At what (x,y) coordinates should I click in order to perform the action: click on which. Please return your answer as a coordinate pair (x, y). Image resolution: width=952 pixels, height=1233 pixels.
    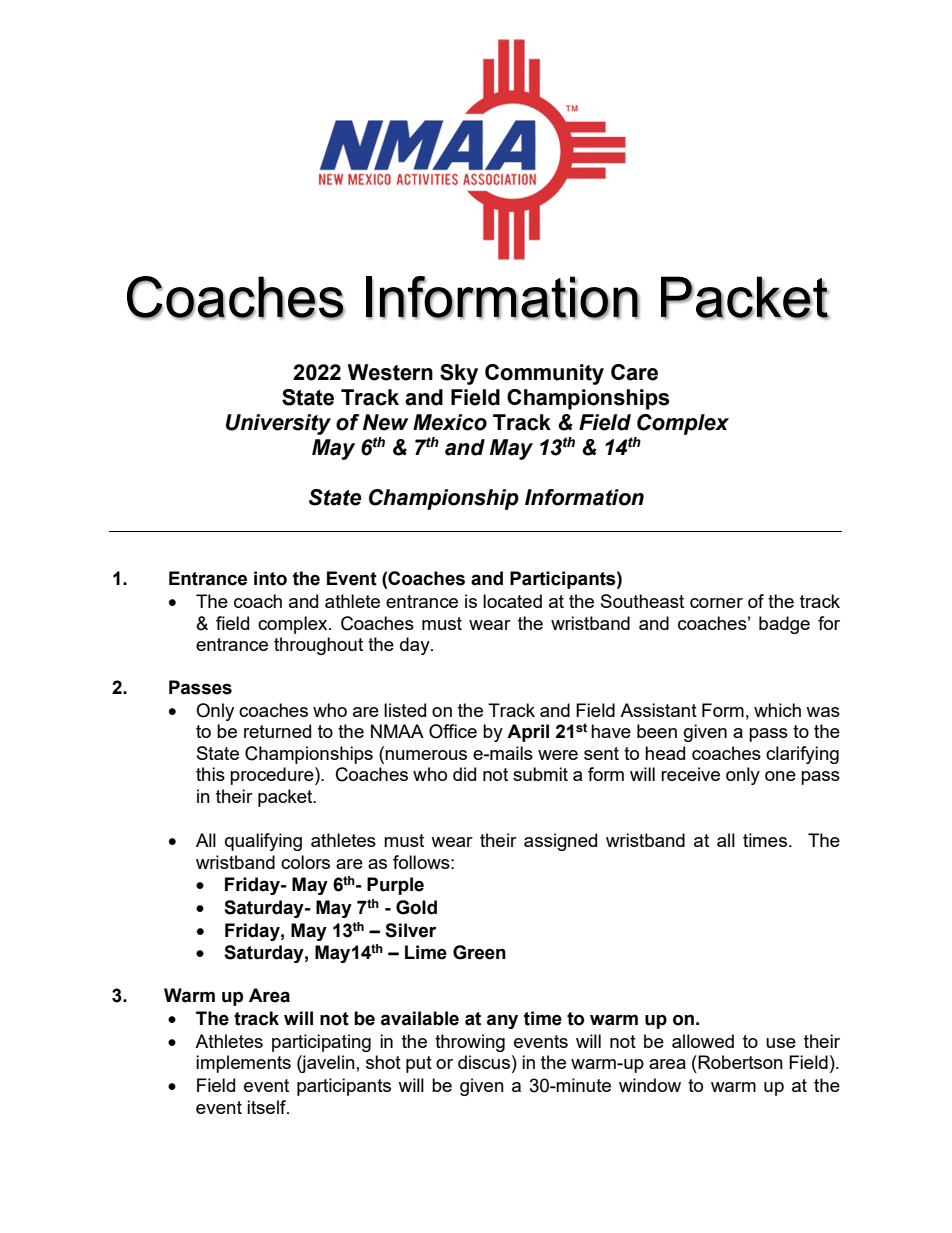
    Looking at the image, I should click on (777, 710).
